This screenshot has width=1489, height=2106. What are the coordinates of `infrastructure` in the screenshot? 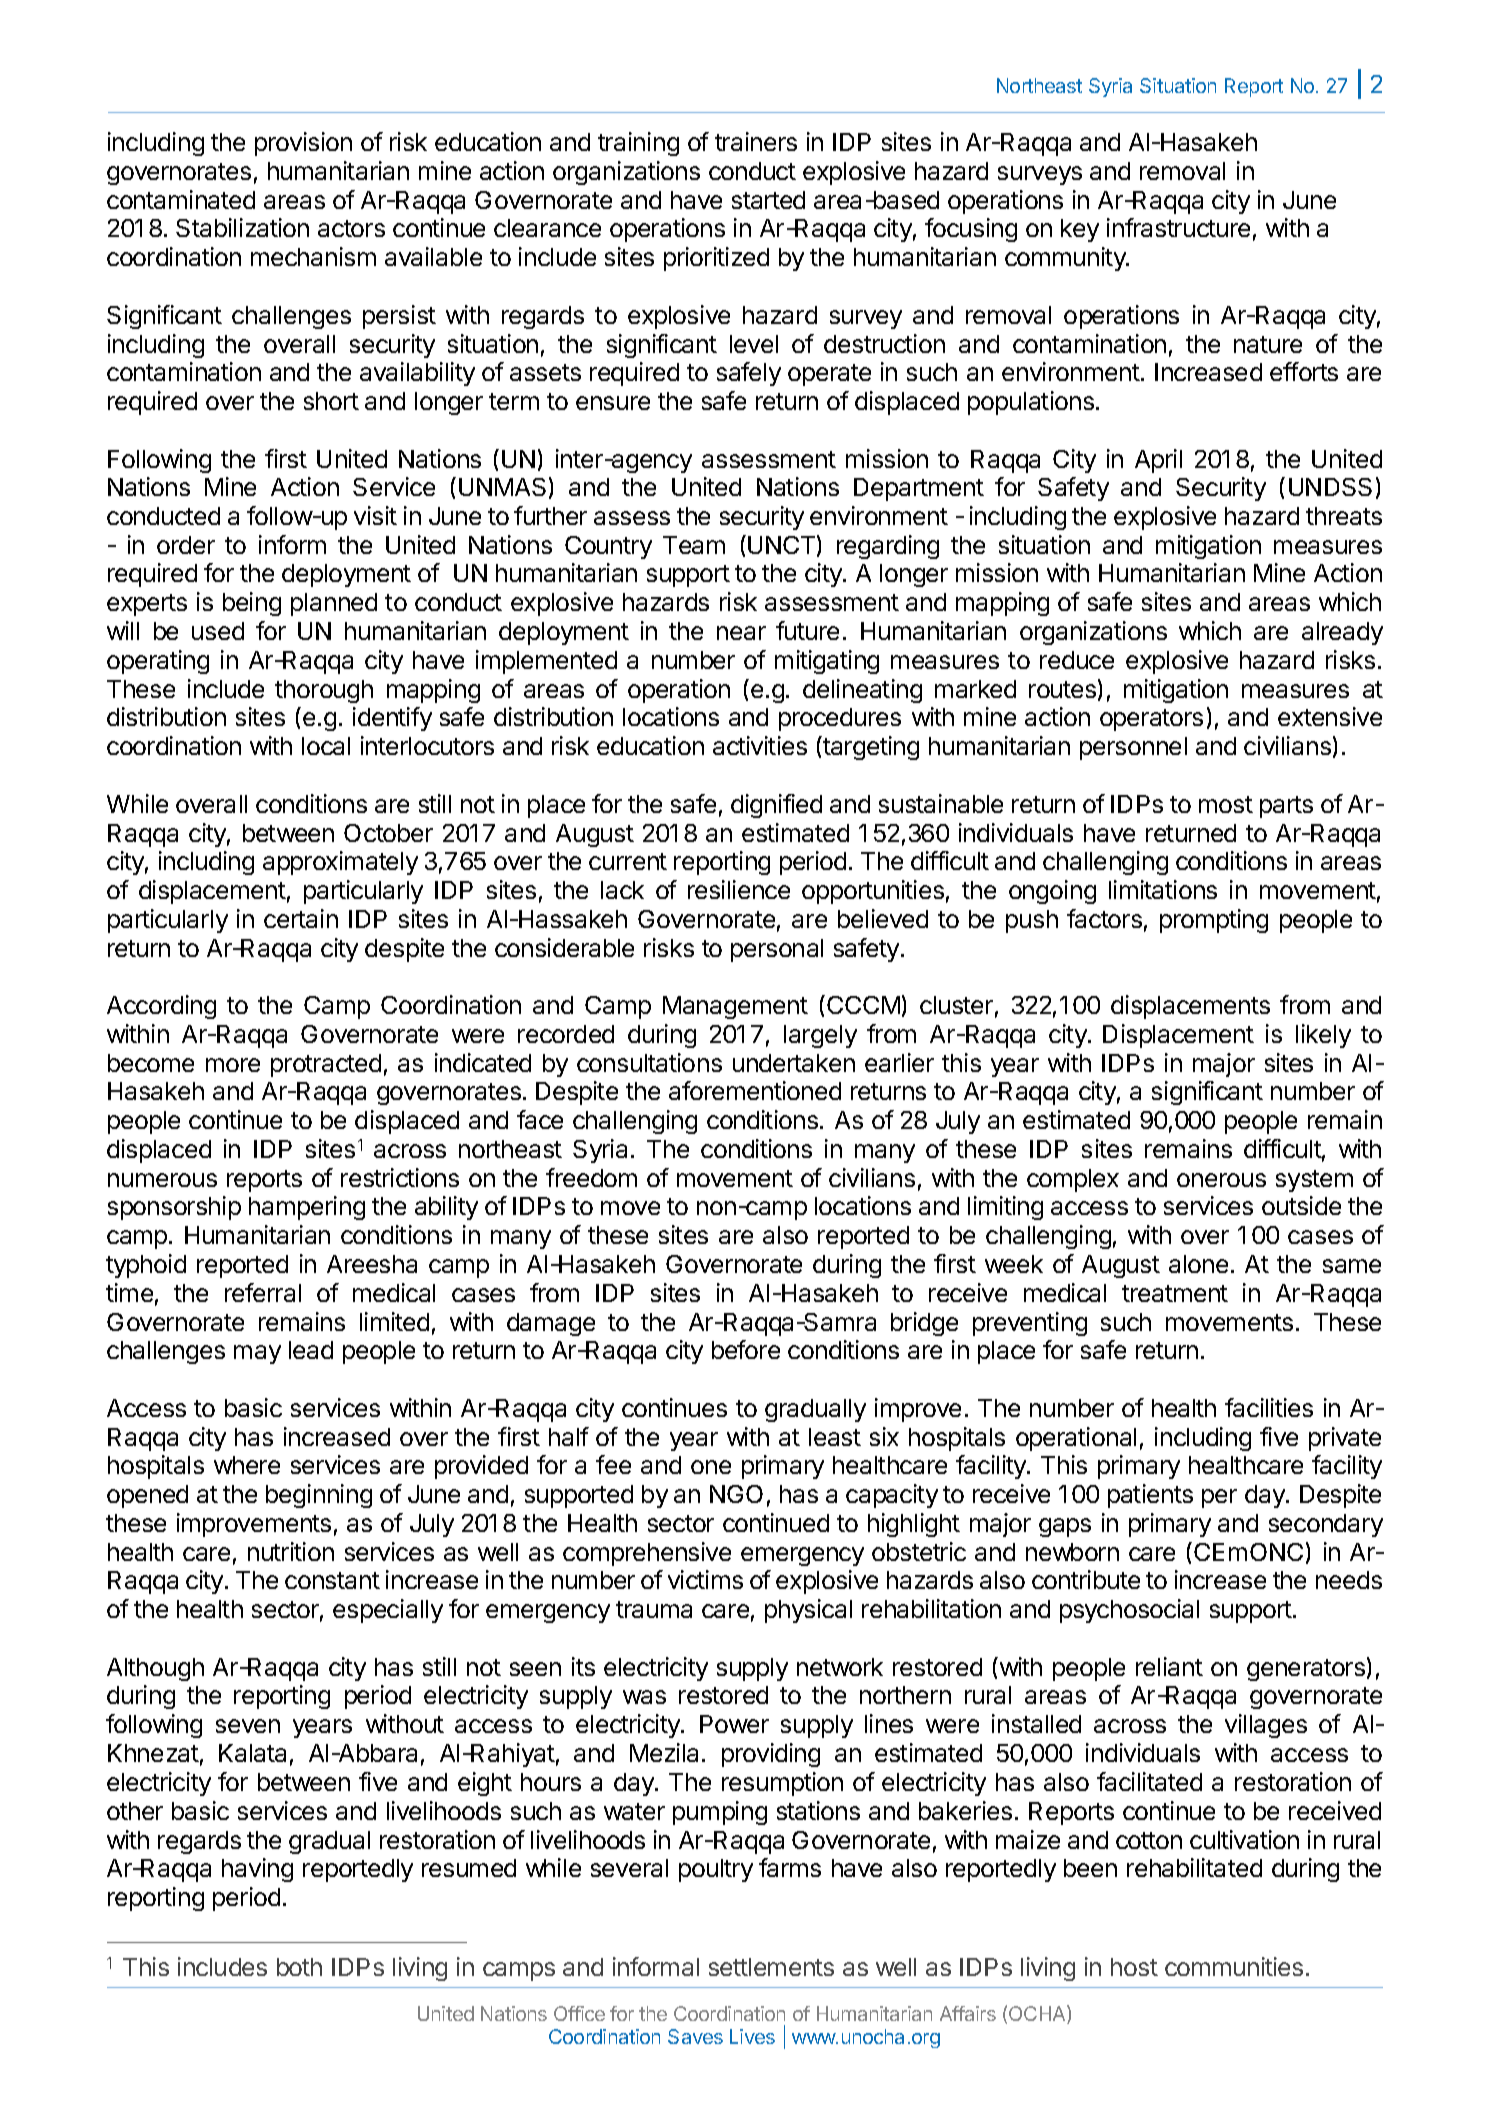 It's located at (1178, 227).
